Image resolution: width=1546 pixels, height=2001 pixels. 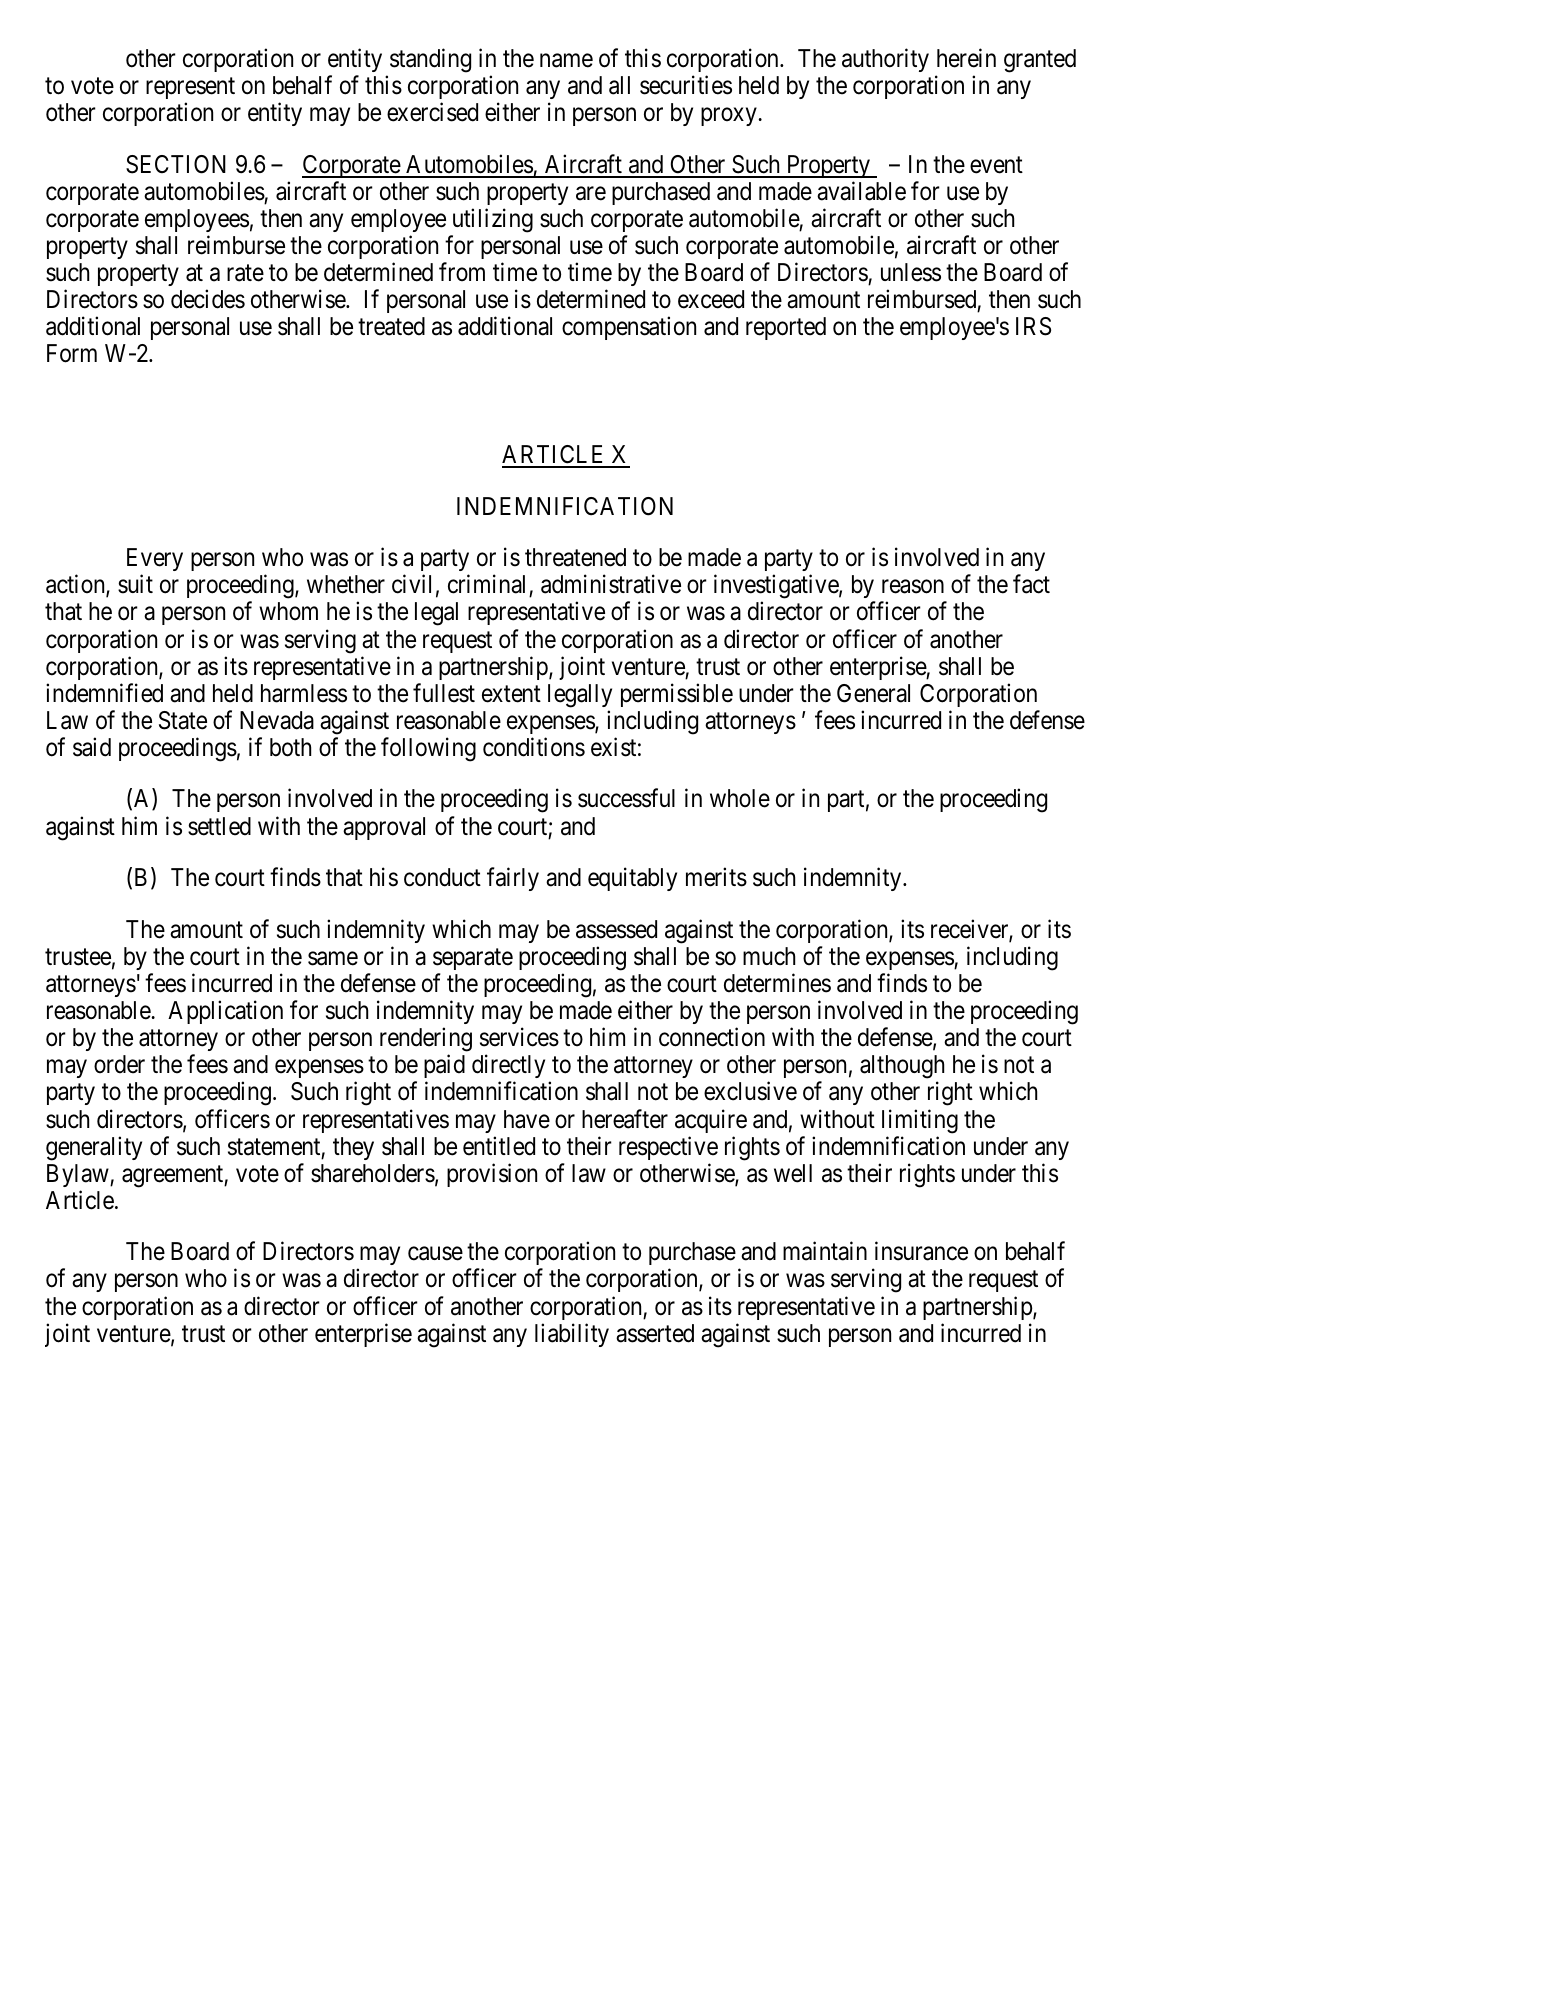 What do you see at coordinates (566, 61) in the screenshot?
I see `name` at bounding box center [566, 61].
